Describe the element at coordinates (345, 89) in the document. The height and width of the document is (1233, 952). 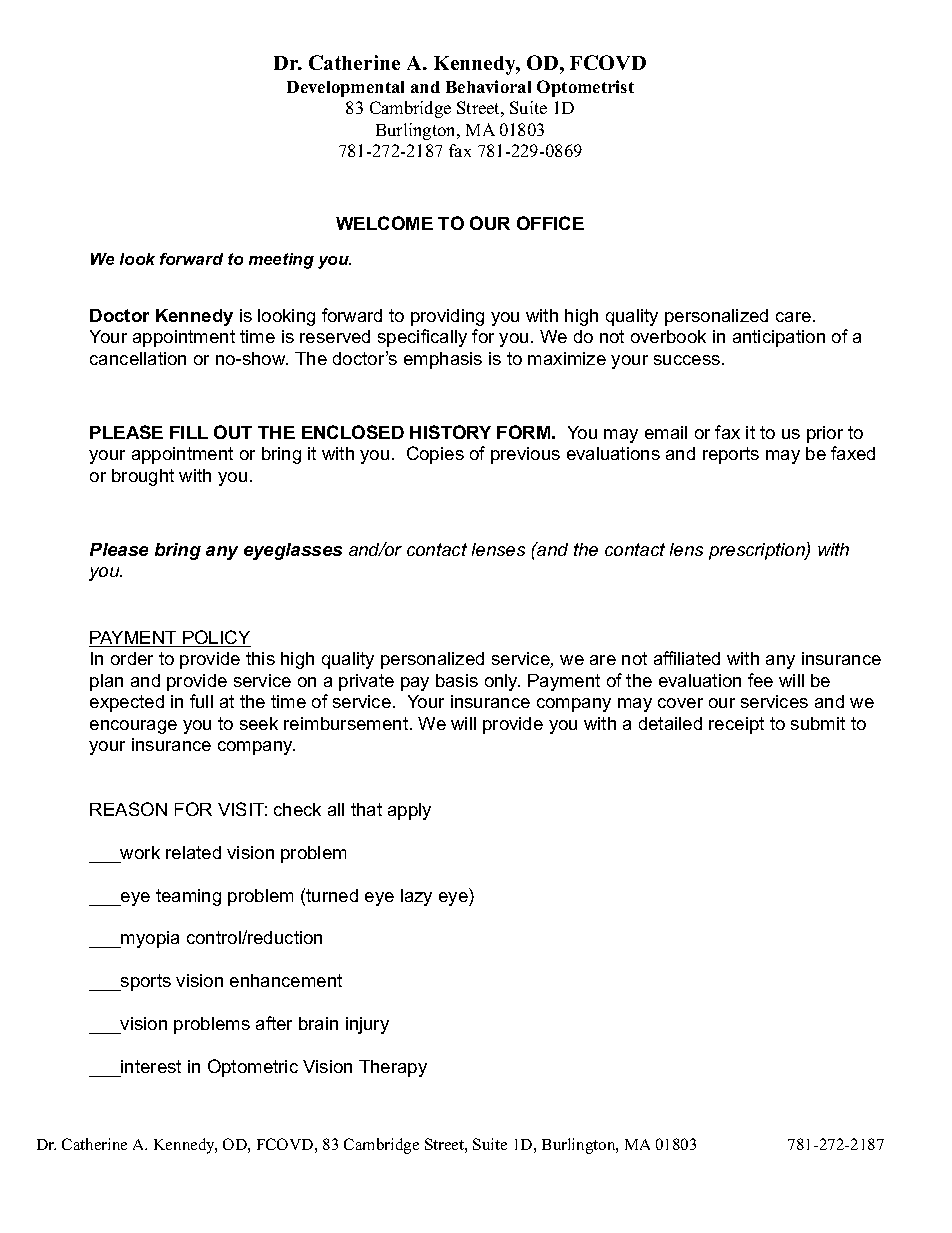
I see `Developmental` at that location.
